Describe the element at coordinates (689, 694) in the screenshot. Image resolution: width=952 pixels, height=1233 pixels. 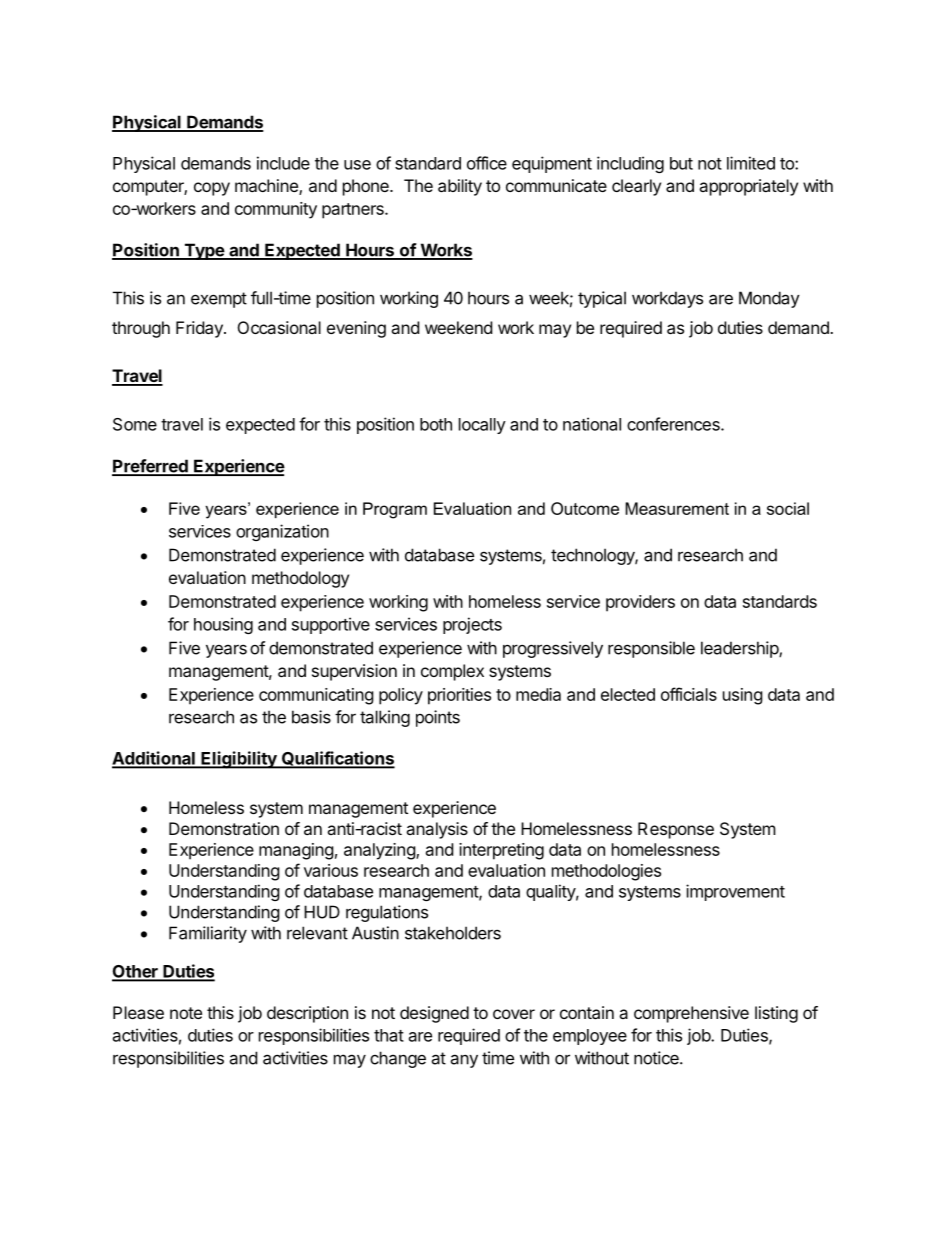
I see `officials` at that location.
